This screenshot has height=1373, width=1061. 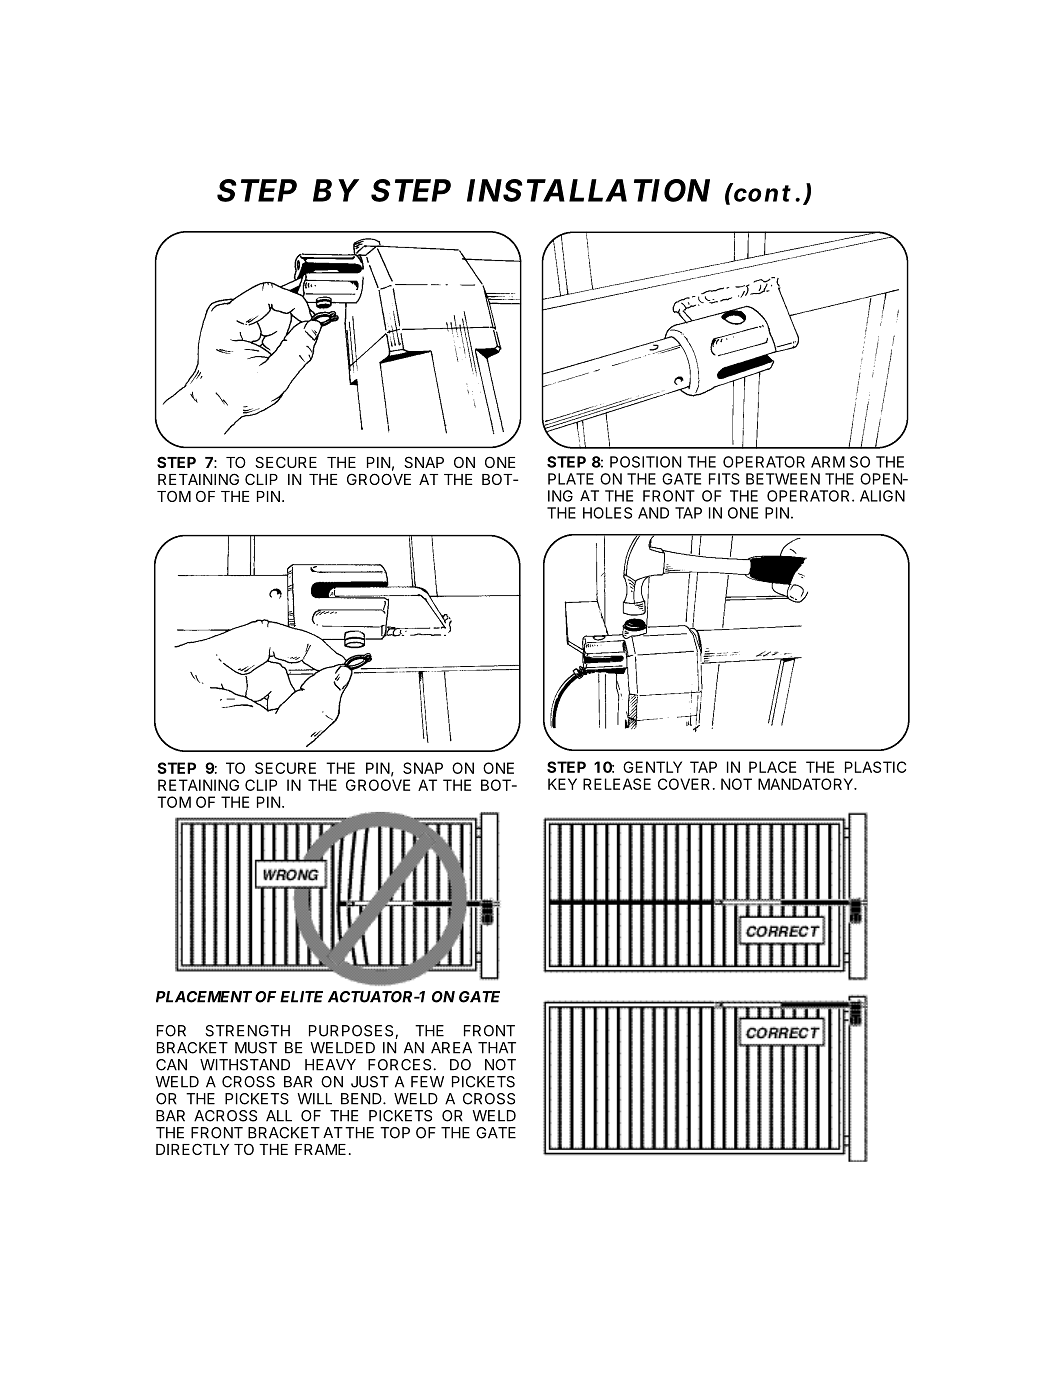 I want to click on AREA, so click(x=451, y=1048).
